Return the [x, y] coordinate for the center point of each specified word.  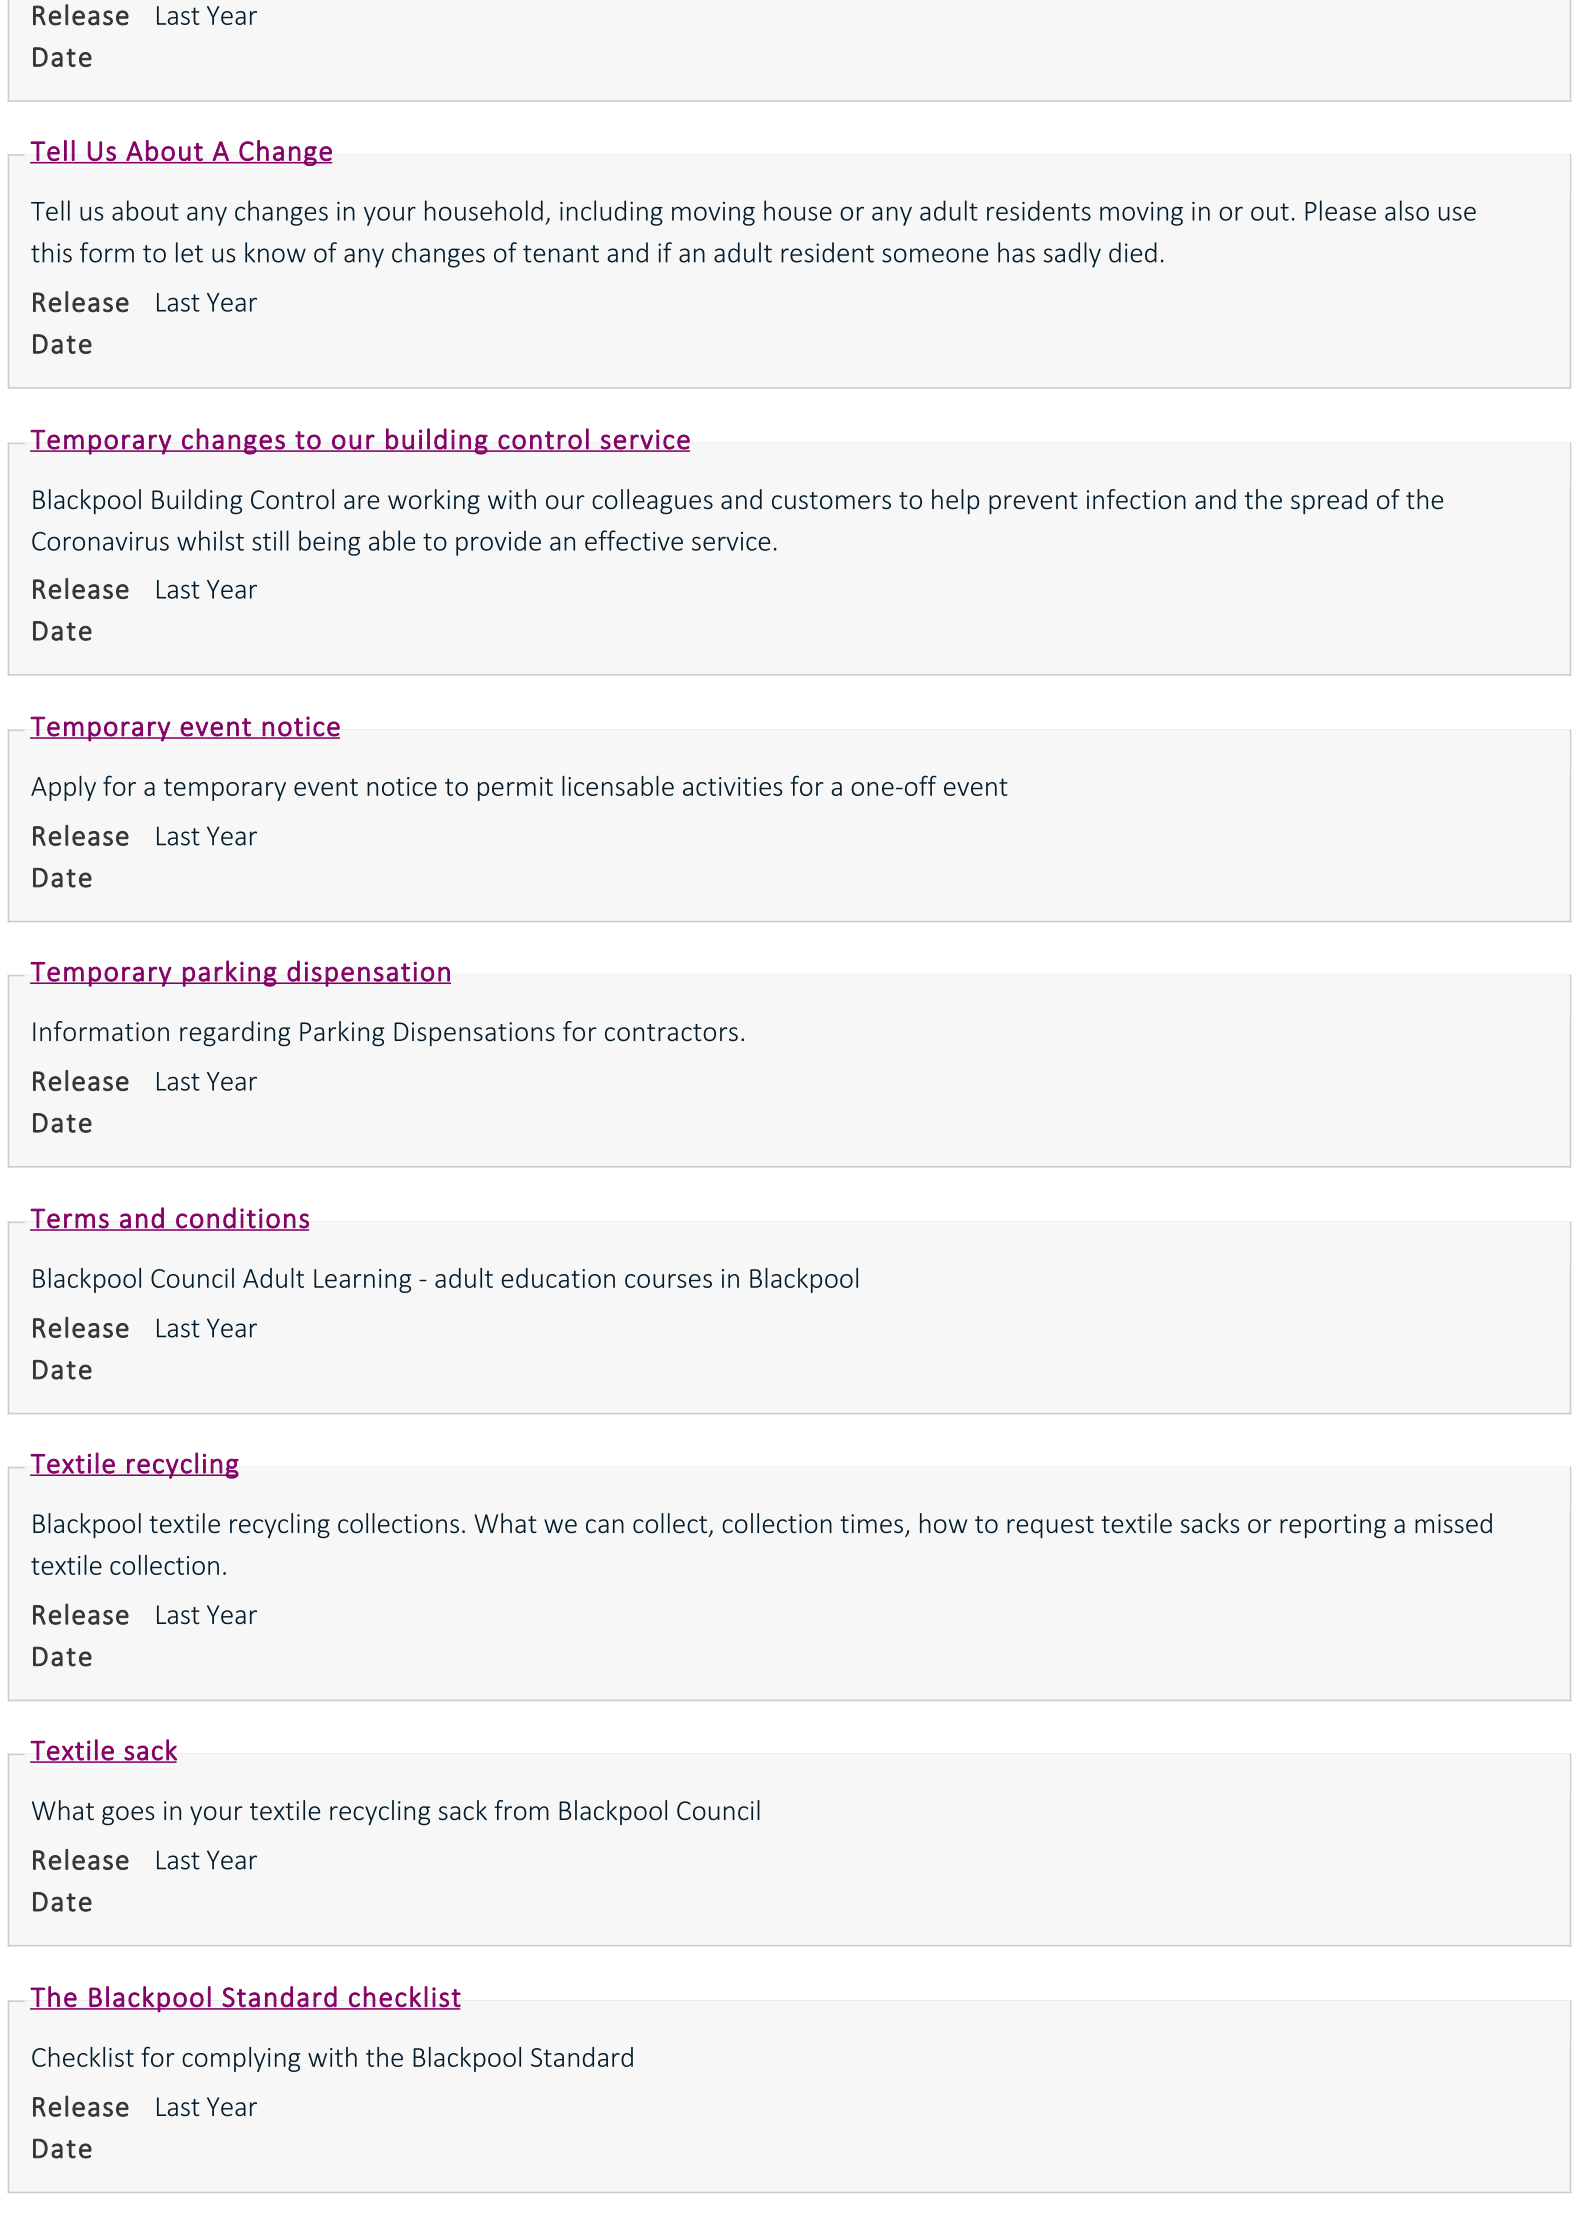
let [189, 252]
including [611, 213]
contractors [671, 1033]
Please [1340, 210]
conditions [241, 1218]
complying [241, 2059]
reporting [1333, 1526]
